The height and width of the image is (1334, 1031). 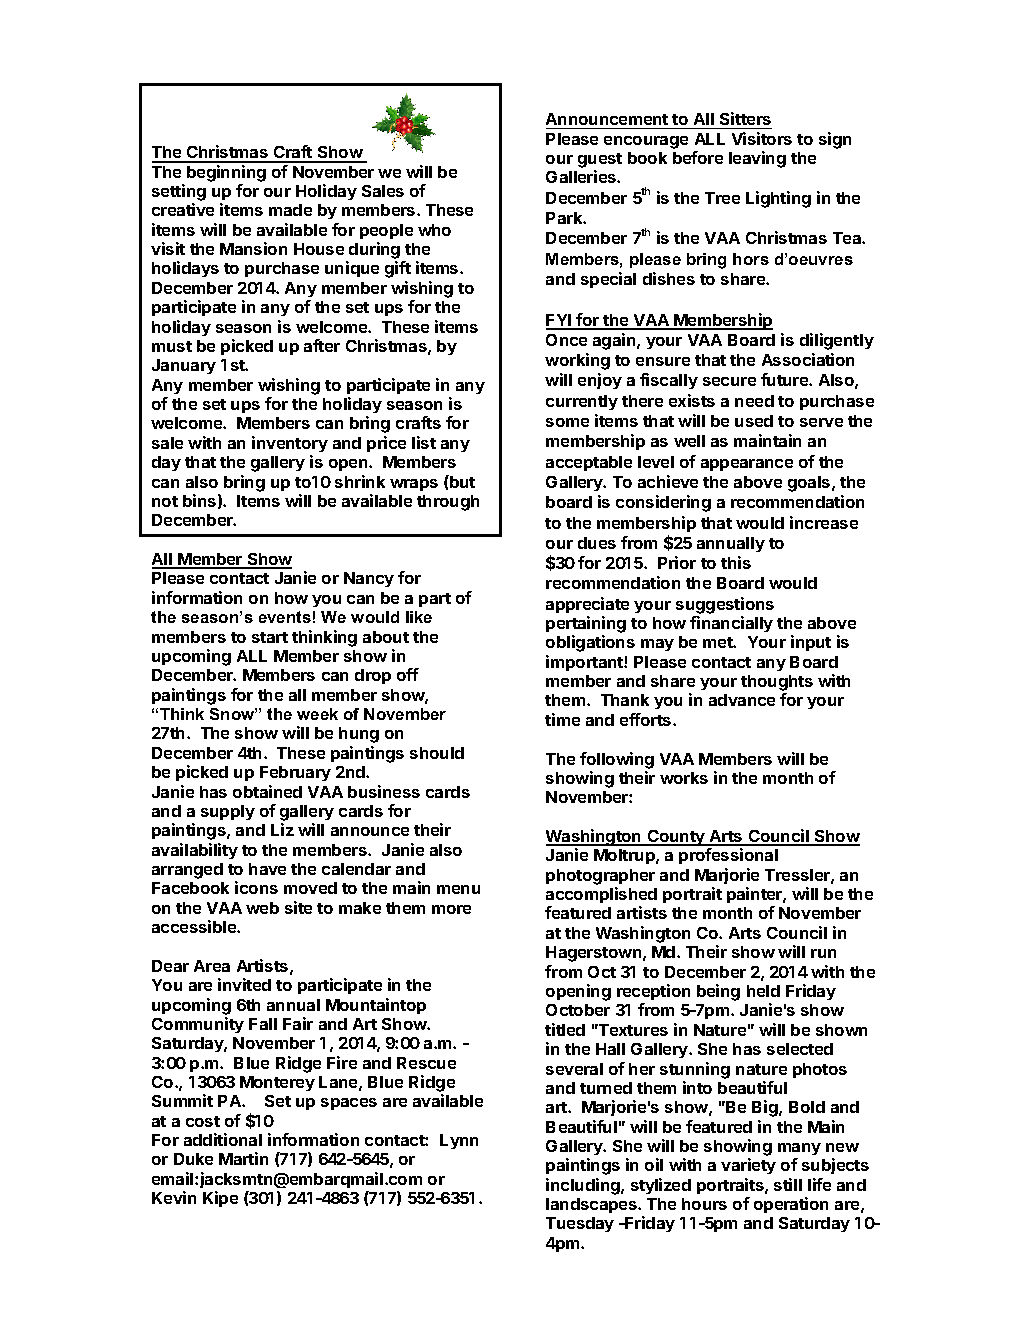 I want to click on thoughts, so click(x=777, y=684).
